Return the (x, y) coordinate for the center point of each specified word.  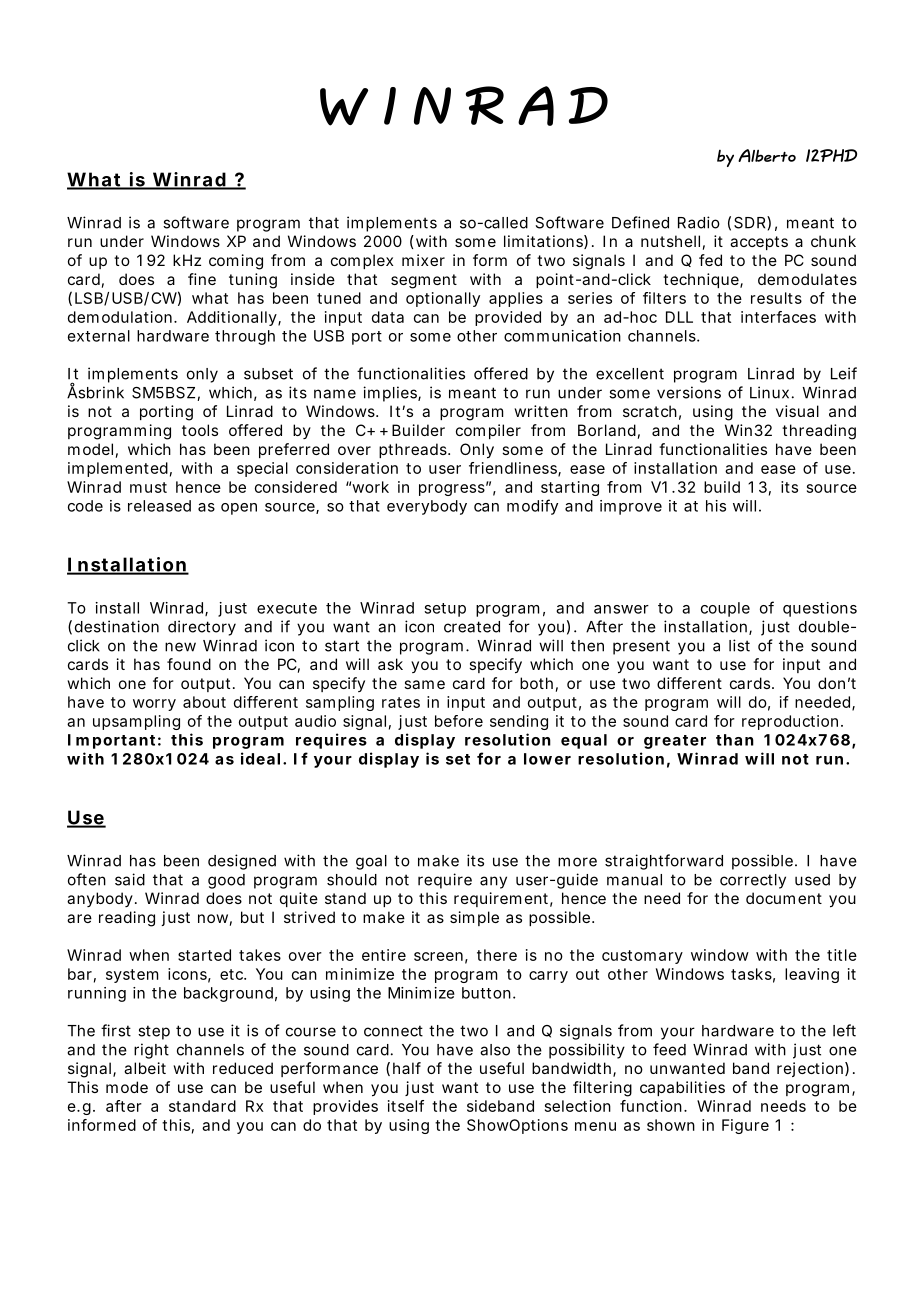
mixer (423, 260)
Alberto (767, 155)
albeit (145, 1068)
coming (236, 262)
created (472, 627)
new (180, 647)
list (739, 645)
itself (406, 1106)
